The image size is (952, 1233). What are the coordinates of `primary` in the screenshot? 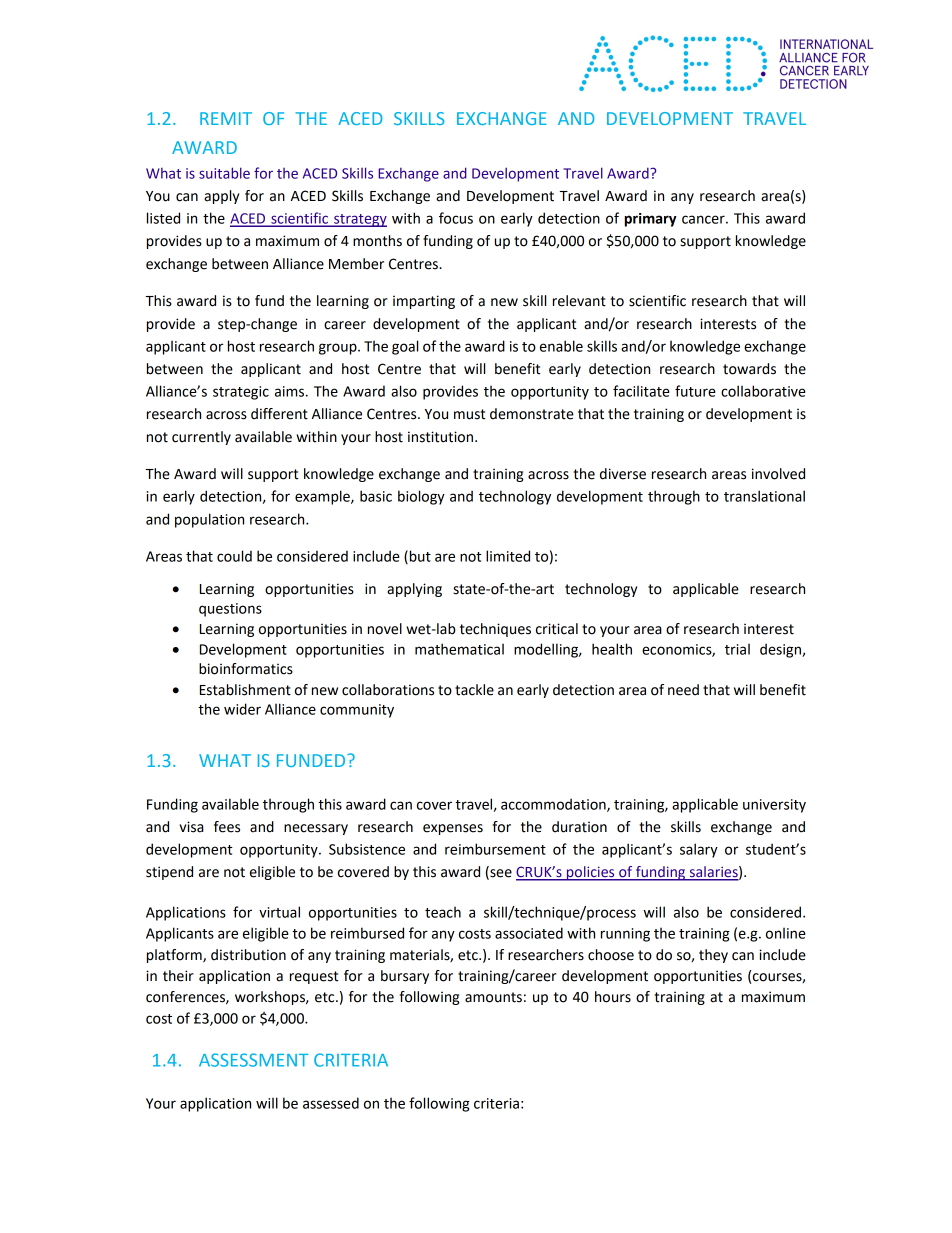 It's located at (651, 220).
